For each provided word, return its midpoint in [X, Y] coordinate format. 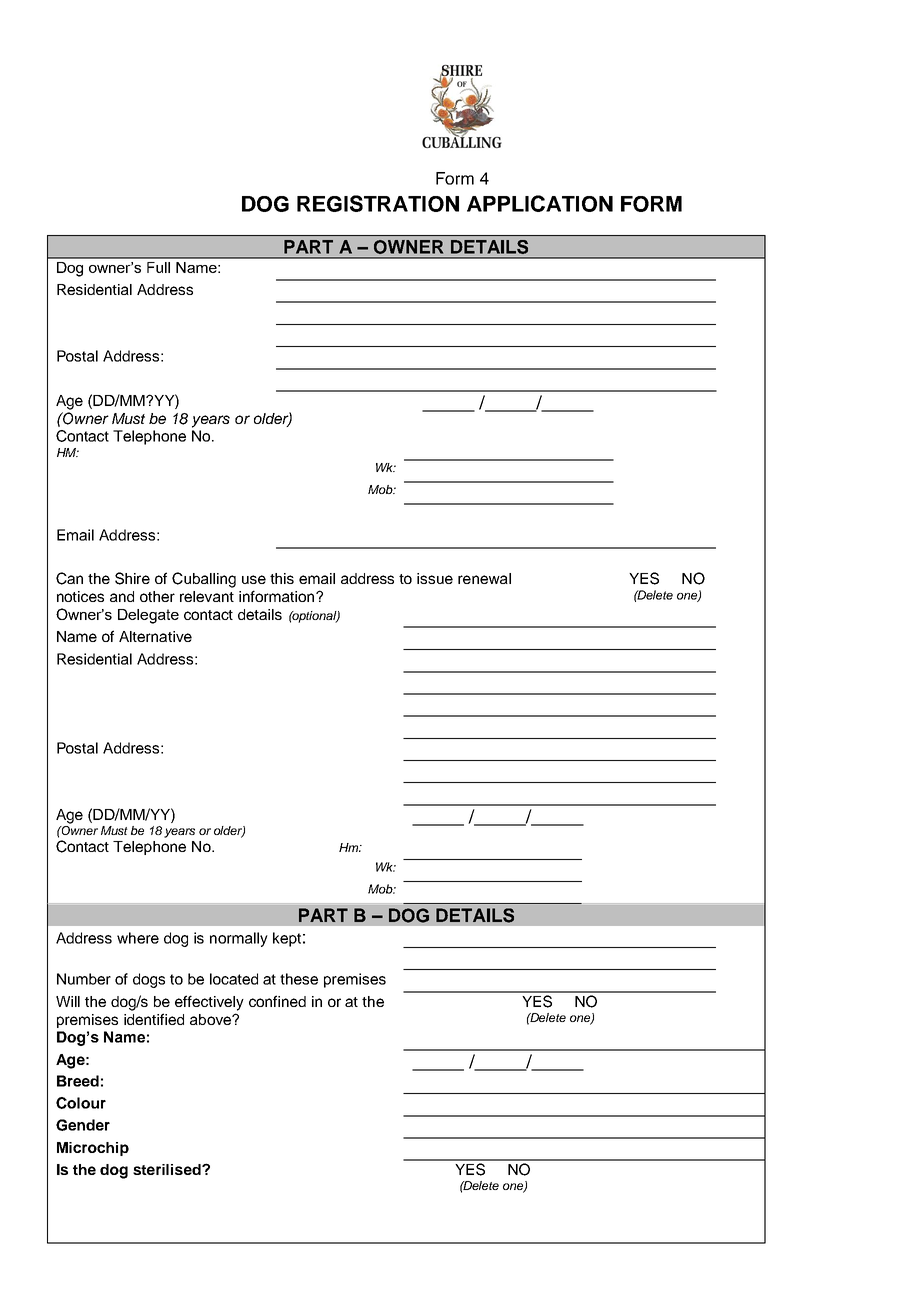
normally [239, 939]
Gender [83, 1125]
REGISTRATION [378, 203]
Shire [132, 578]
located [234, 979]
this [282, 578]
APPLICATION [540, 203]
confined [277, 1001]
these [299, 979]
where [138, 938]
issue [435, 578]
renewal [484, 578]
